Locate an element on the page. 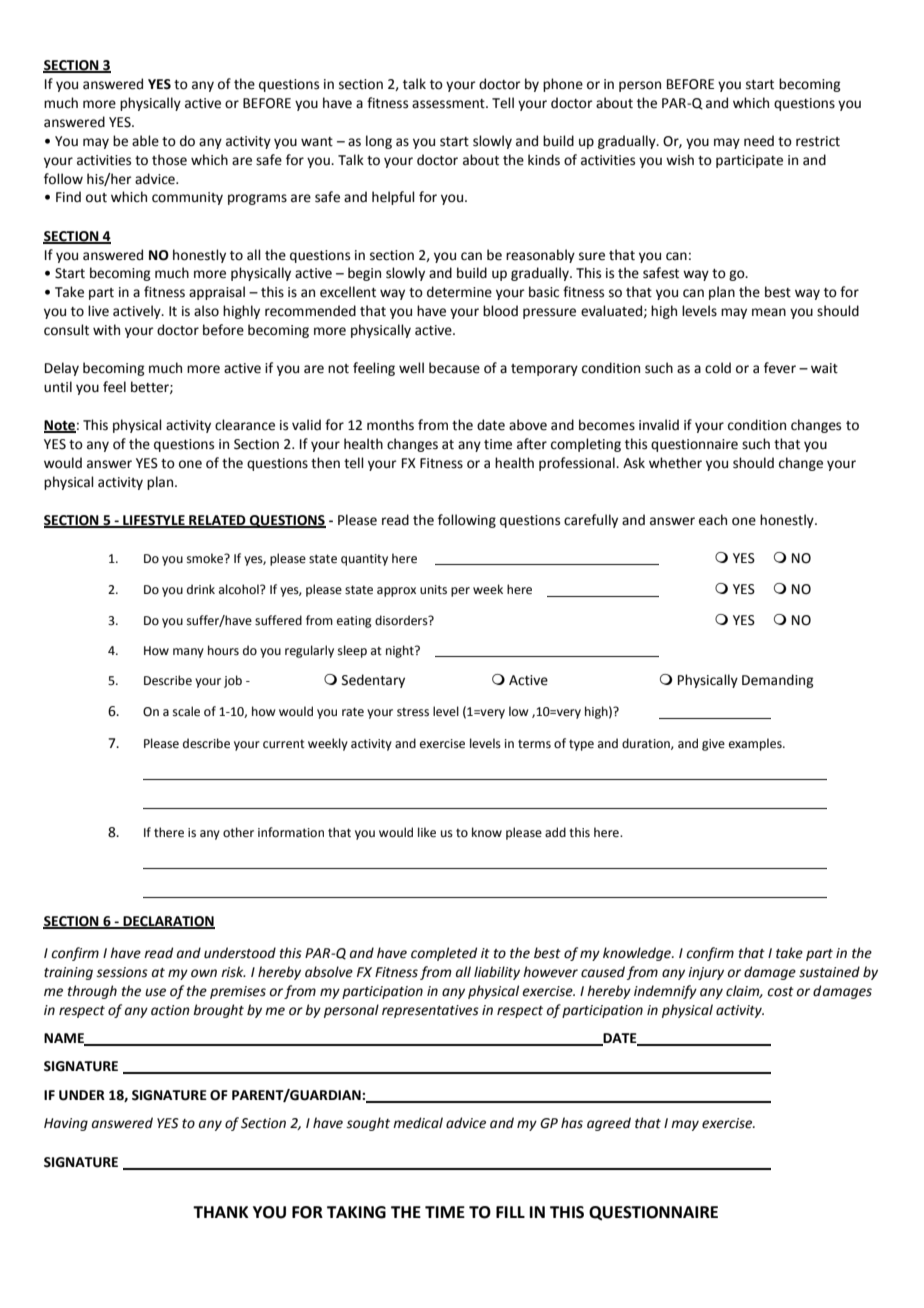 The image size is (924, 1308). assessment is located at coordinates (449, 104).
